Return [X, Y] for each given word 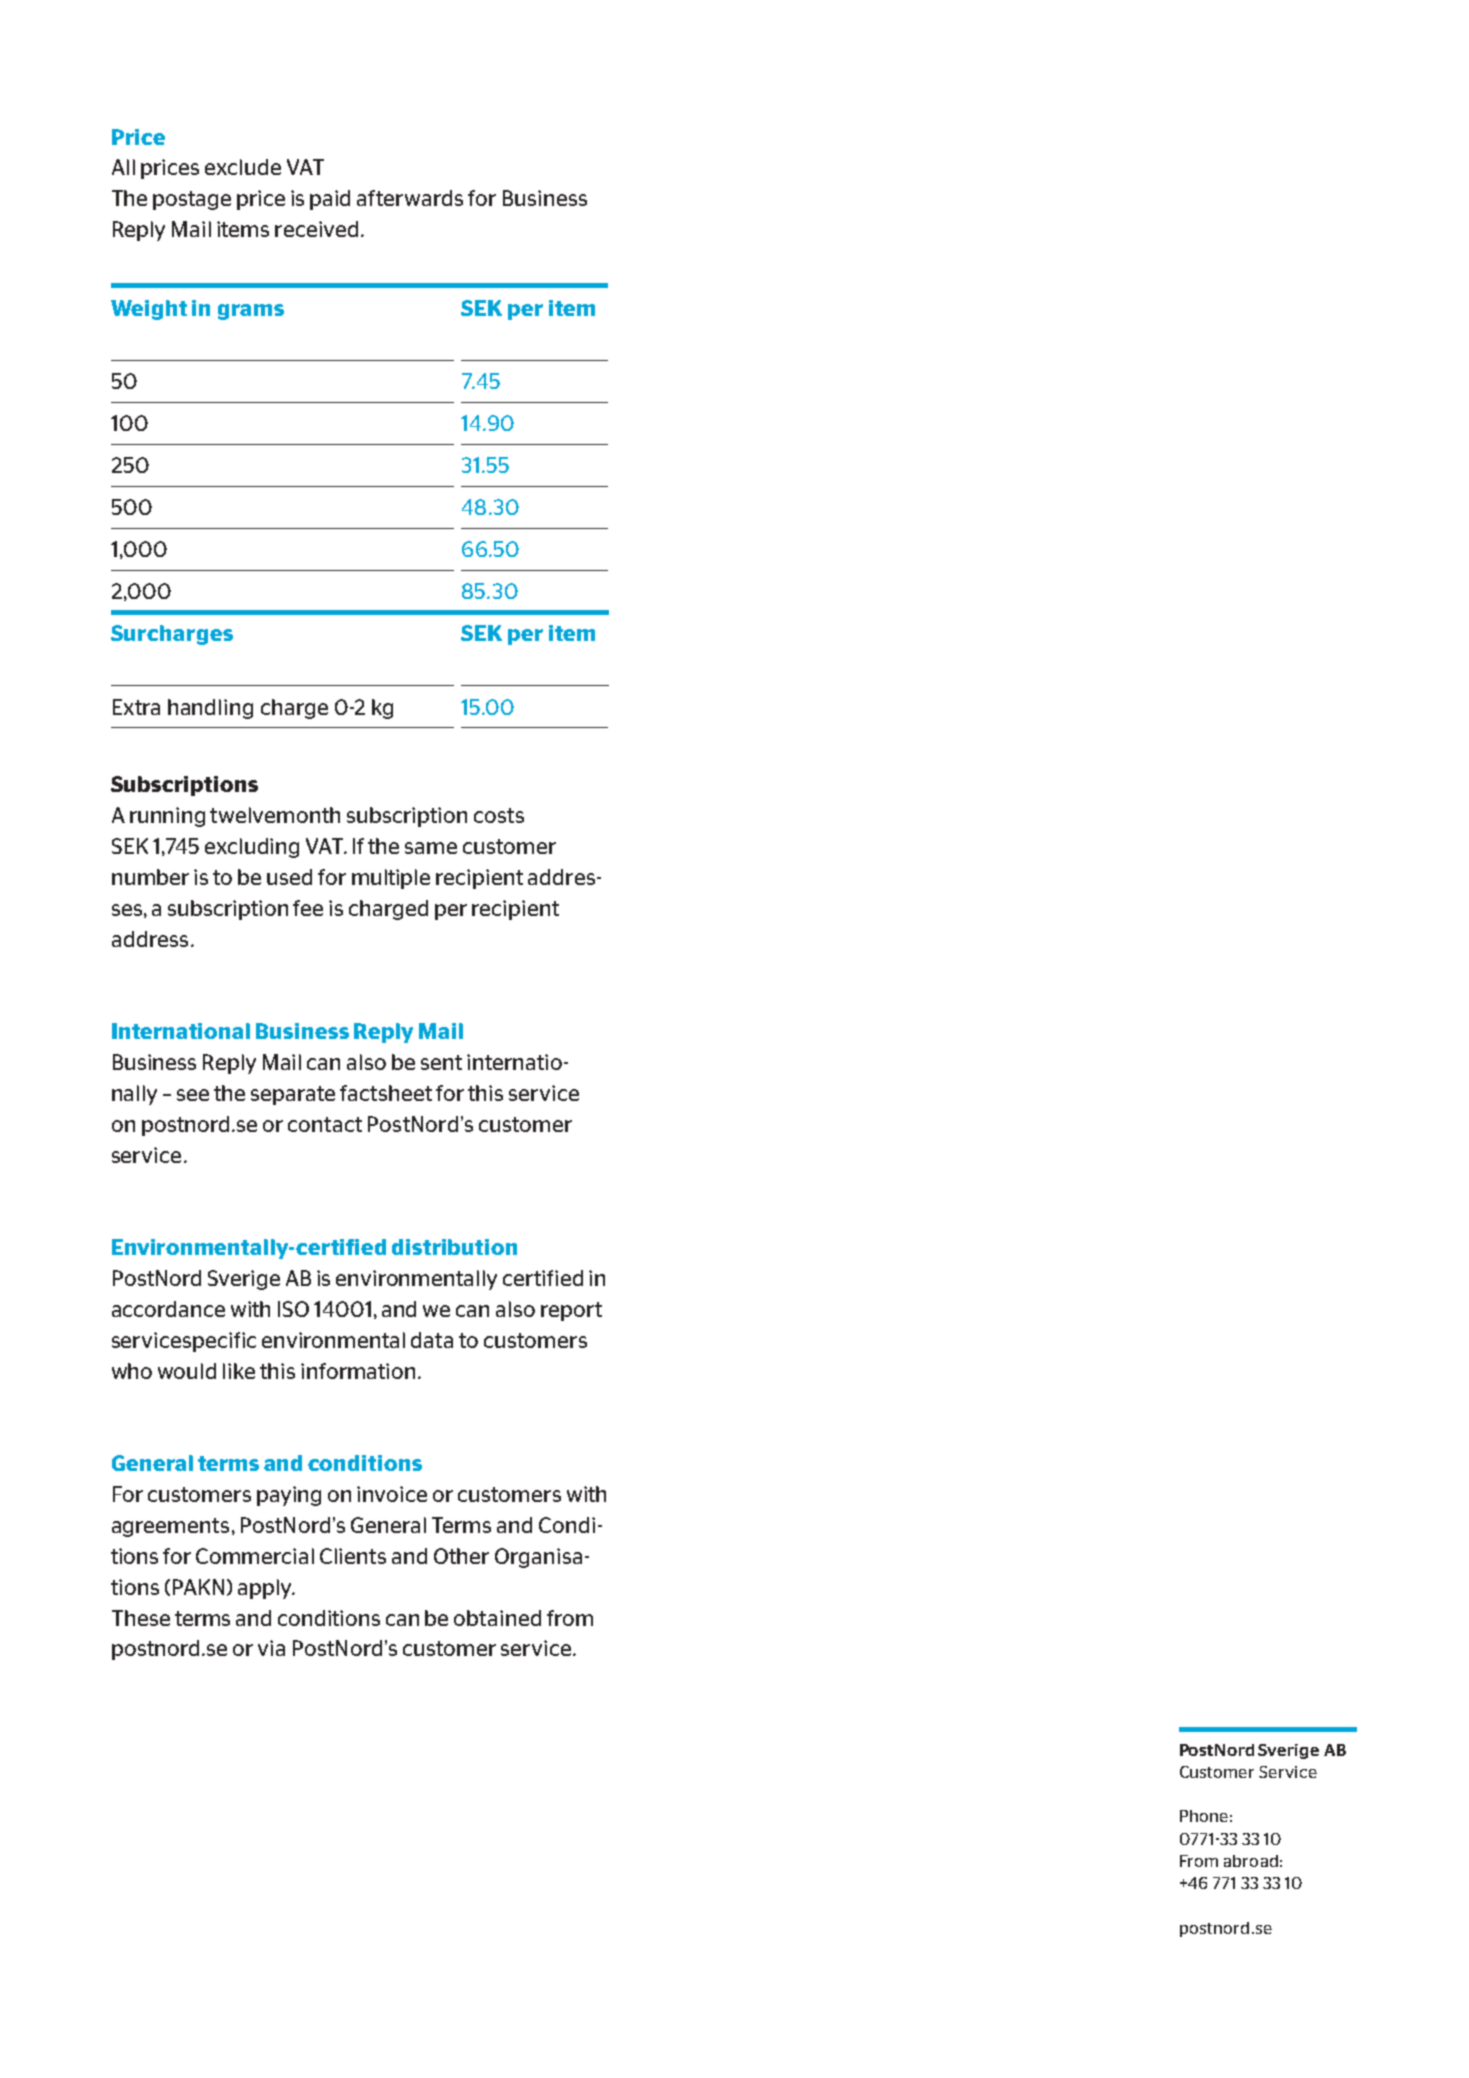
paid [330, 200]
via [271, 1648]
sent [441, 1062]
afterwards [410, 198]
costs [499, 815]
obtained [497, 1618]
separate [293, 1095]
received [316, 229]
